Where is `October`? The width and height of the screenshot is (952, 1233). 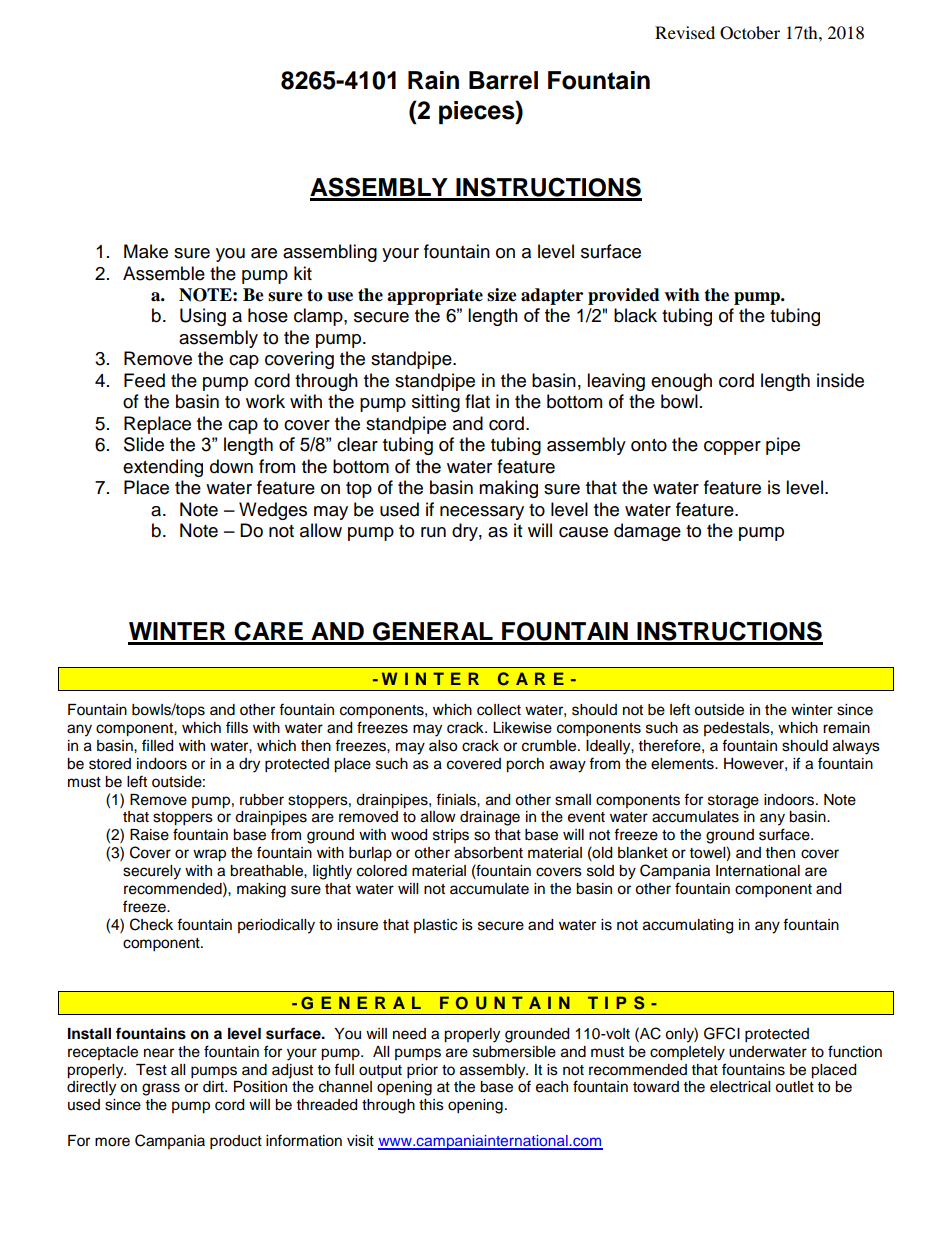 October is located at coordinates (750, 33).
